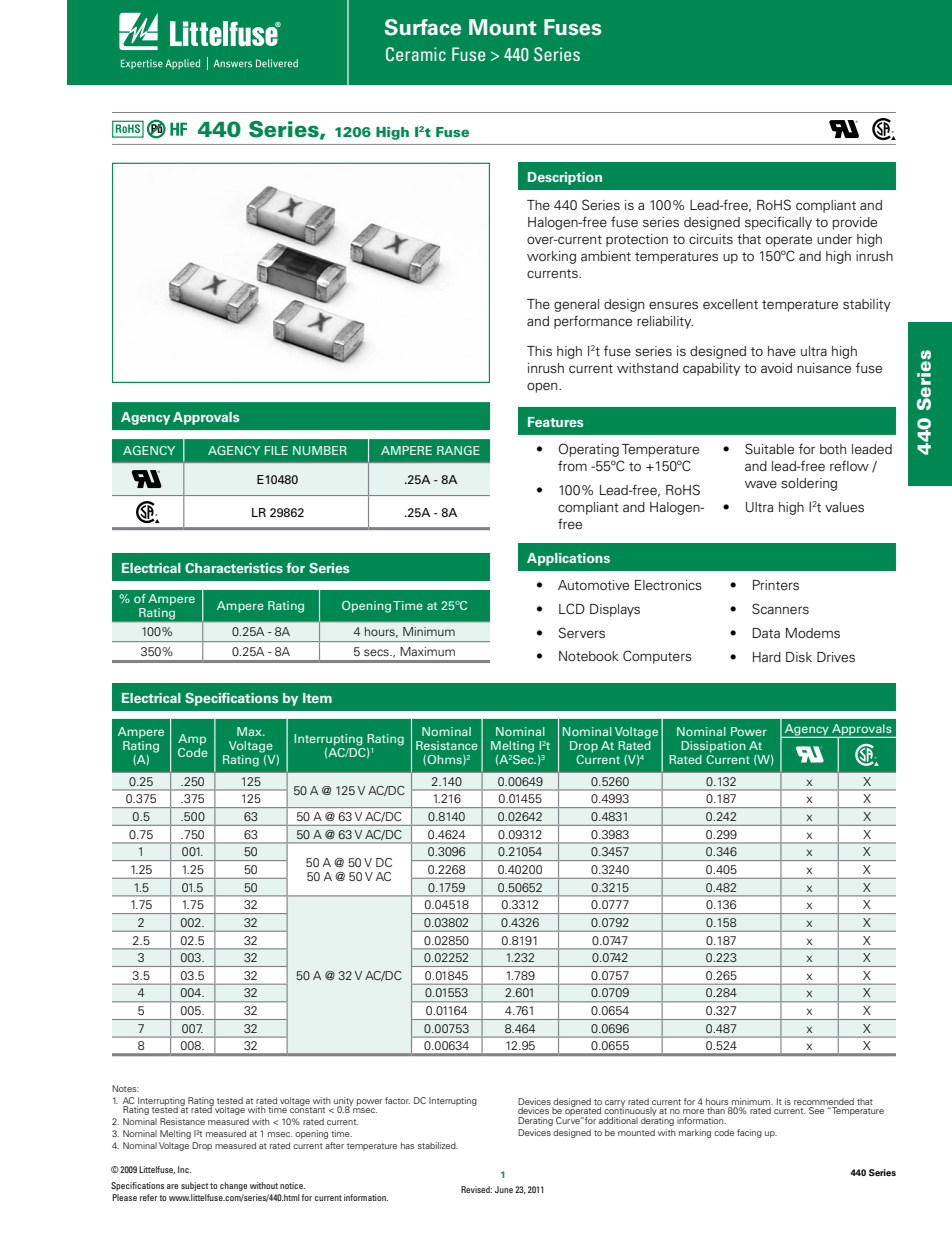  What do you see at coordinates (422, 27) in the screenshot?
I see `Surface` at bounding box center [422, 27].
